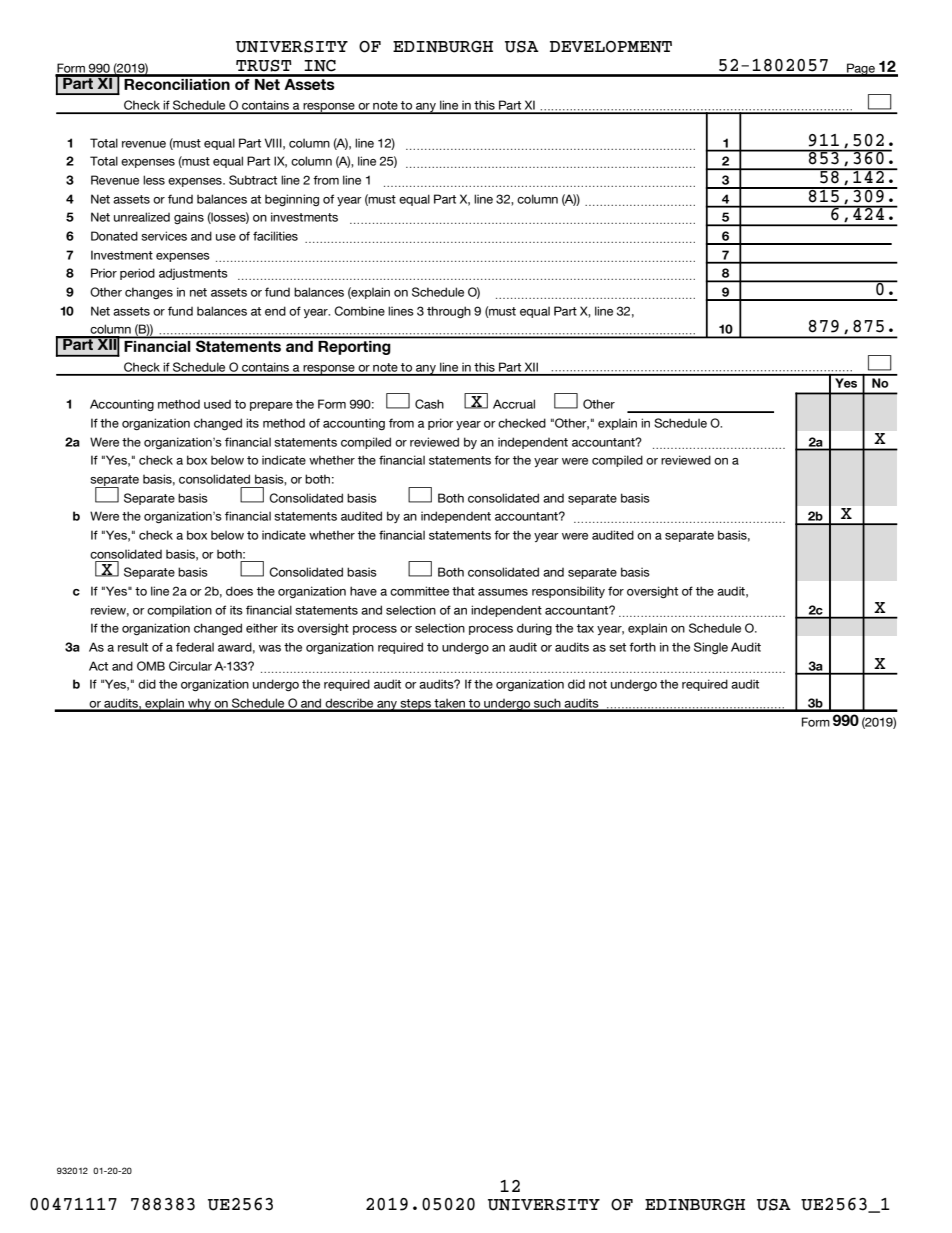 This screenshot has width=952, height=1233. What do you see at coordinates (449, 312) in the screenshot?
I see `through` at bounding box center [449, 312].
